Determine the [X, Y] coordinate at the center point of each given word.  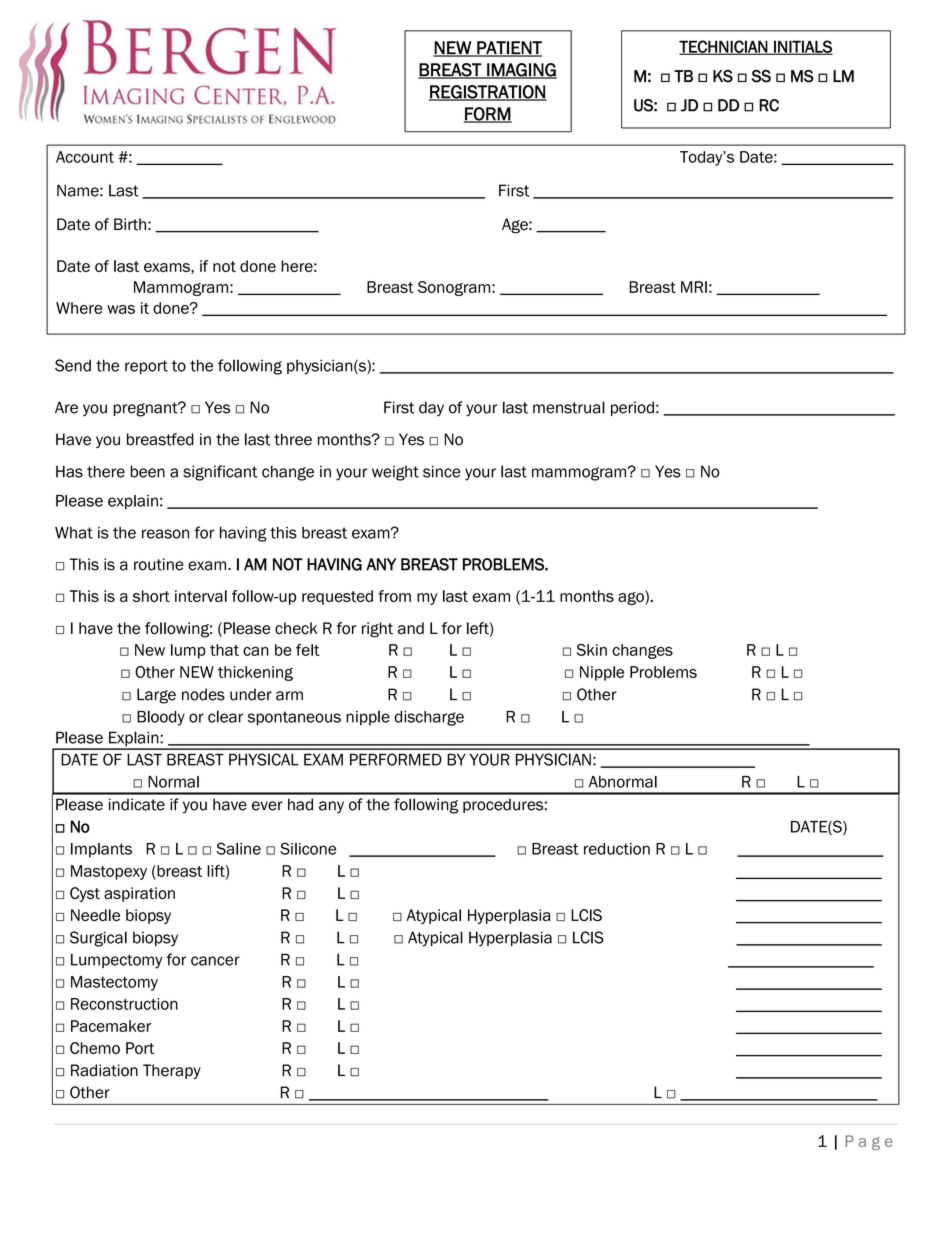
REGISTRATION [488, 93]
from [394, 596]
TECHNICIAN [724, 47]
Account [85, 157]
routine [159, 564]
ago [632, 597]
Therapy [172, 1071]
